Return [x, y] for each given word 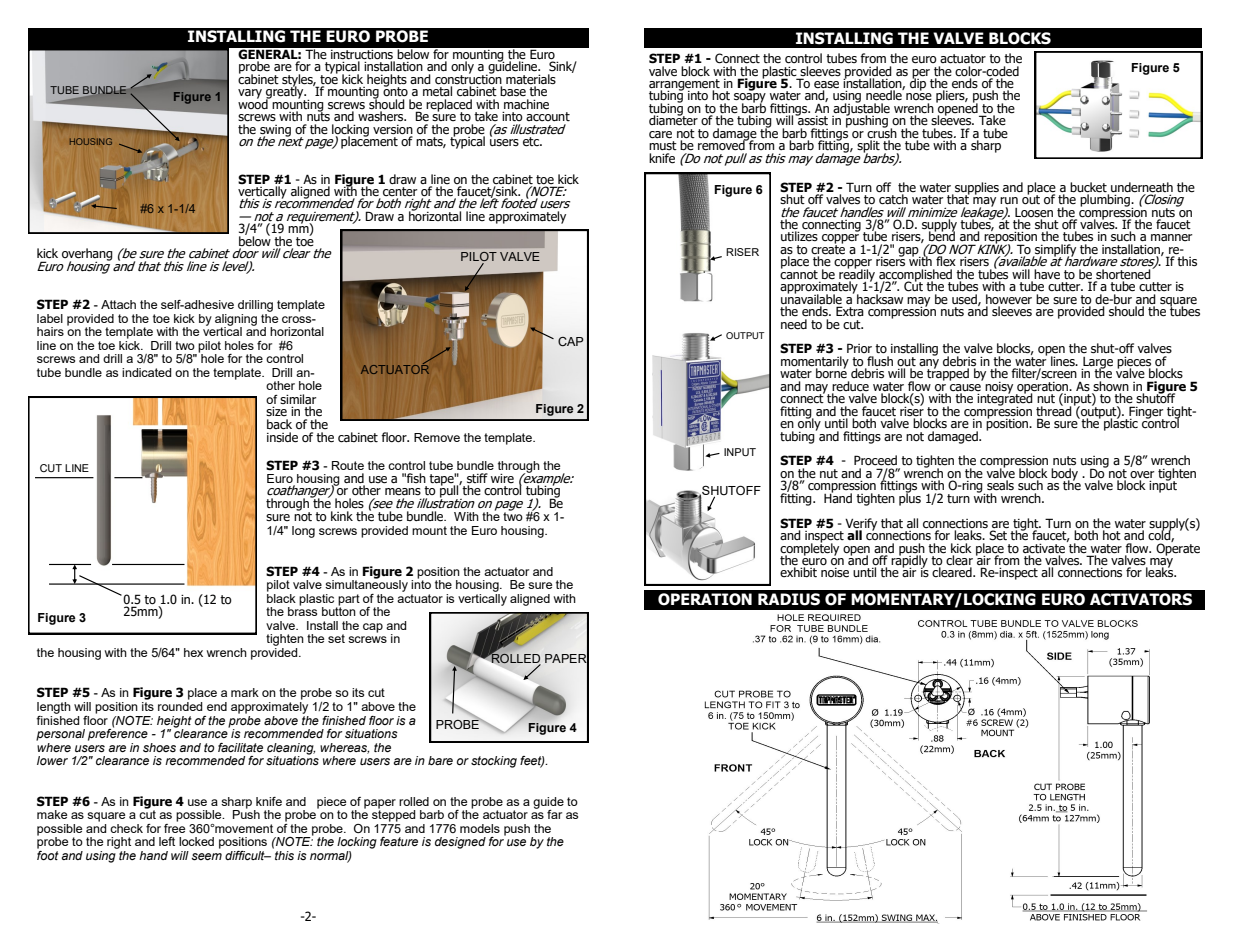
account [548, 117]
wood [254, 103]
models [480, 828]
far [554, 814]
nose [919, 97]
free [174, 827]
